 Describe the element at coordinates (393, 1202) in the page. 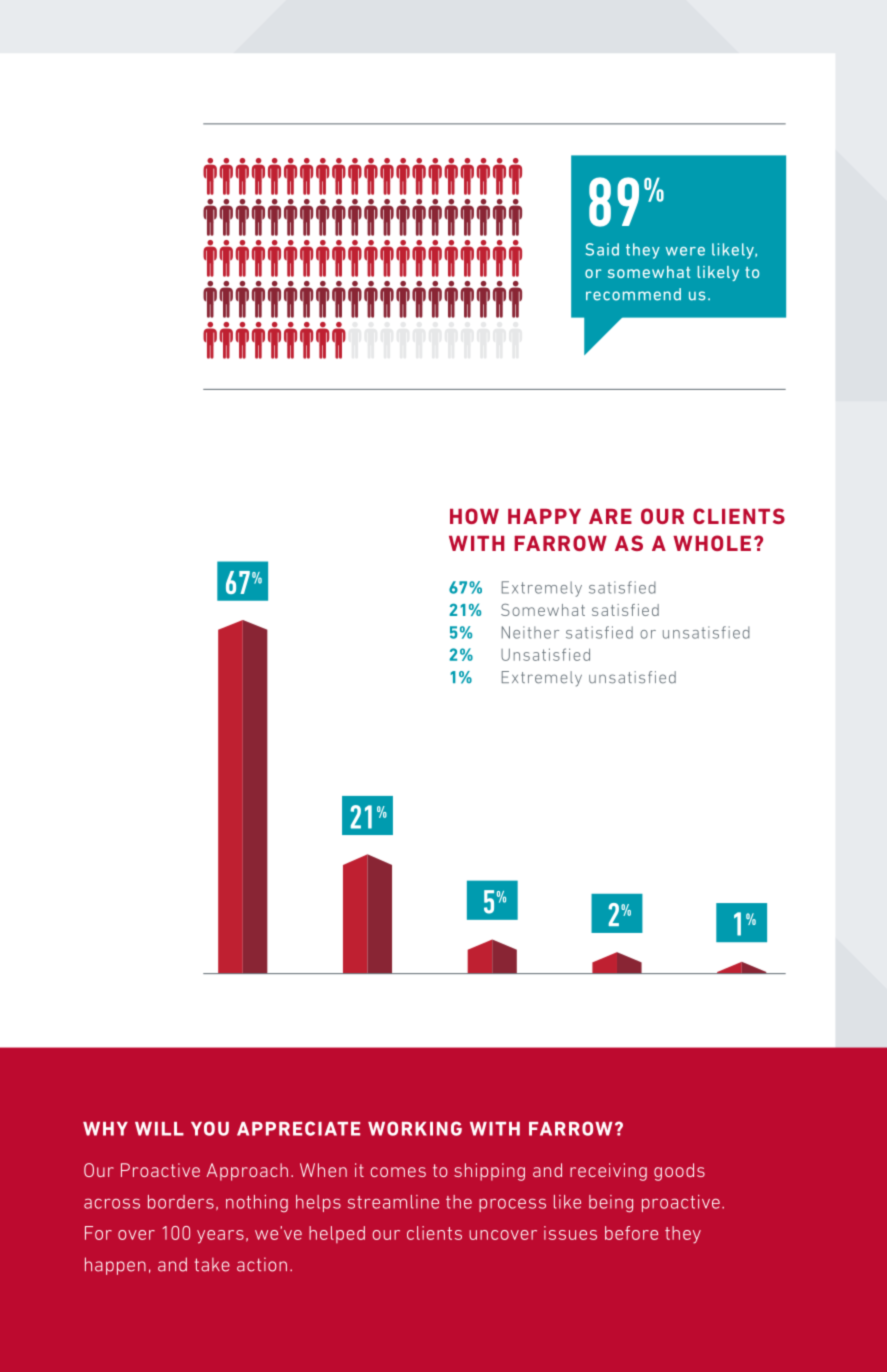

I see `streamline` at that location.
